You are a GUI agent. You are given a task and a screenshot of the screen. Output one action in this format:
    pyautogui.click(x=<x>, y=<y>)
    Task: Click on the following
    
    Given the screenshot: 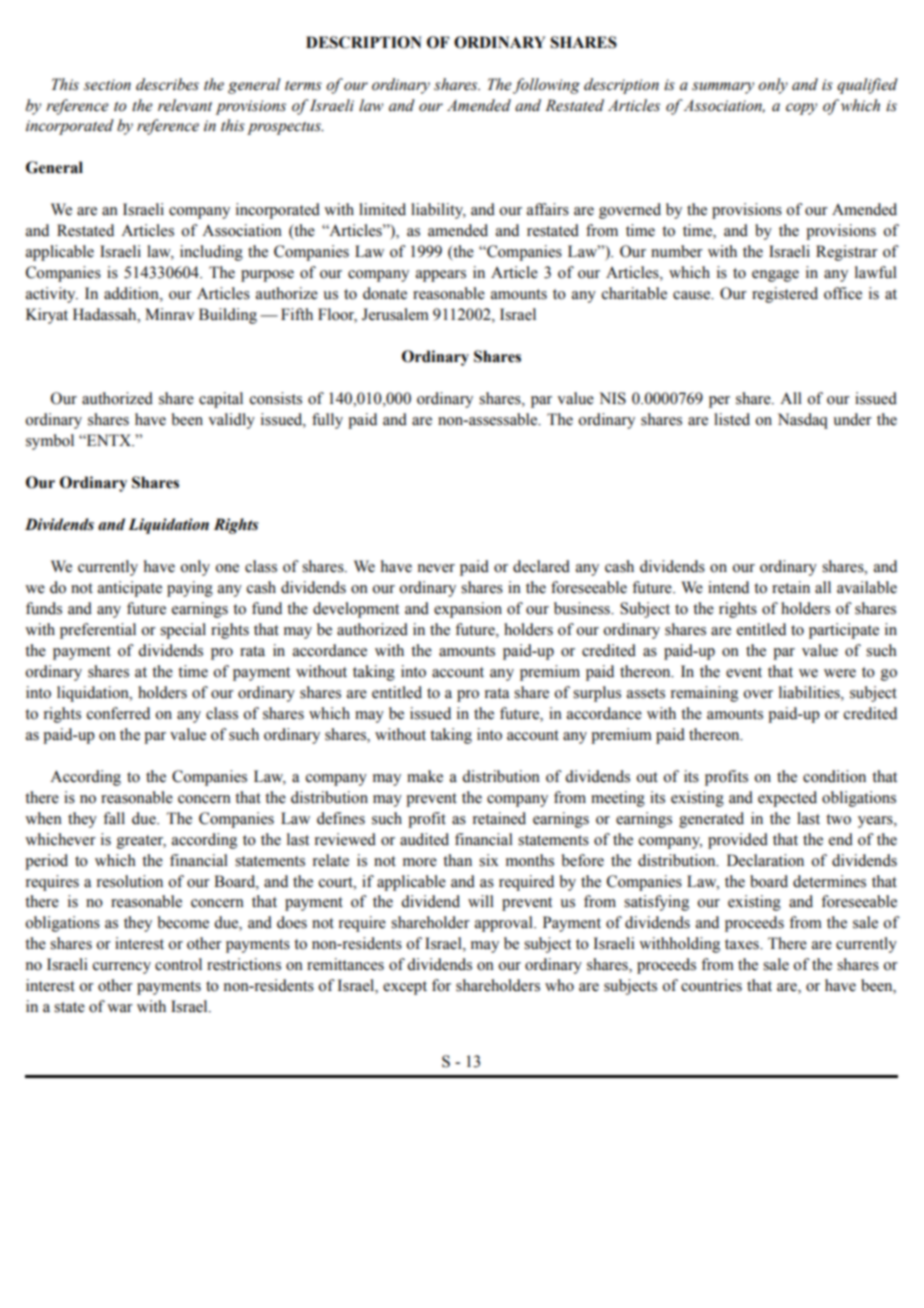 What is the action you would take?
    pyautogui.click(x=546, y=86)
